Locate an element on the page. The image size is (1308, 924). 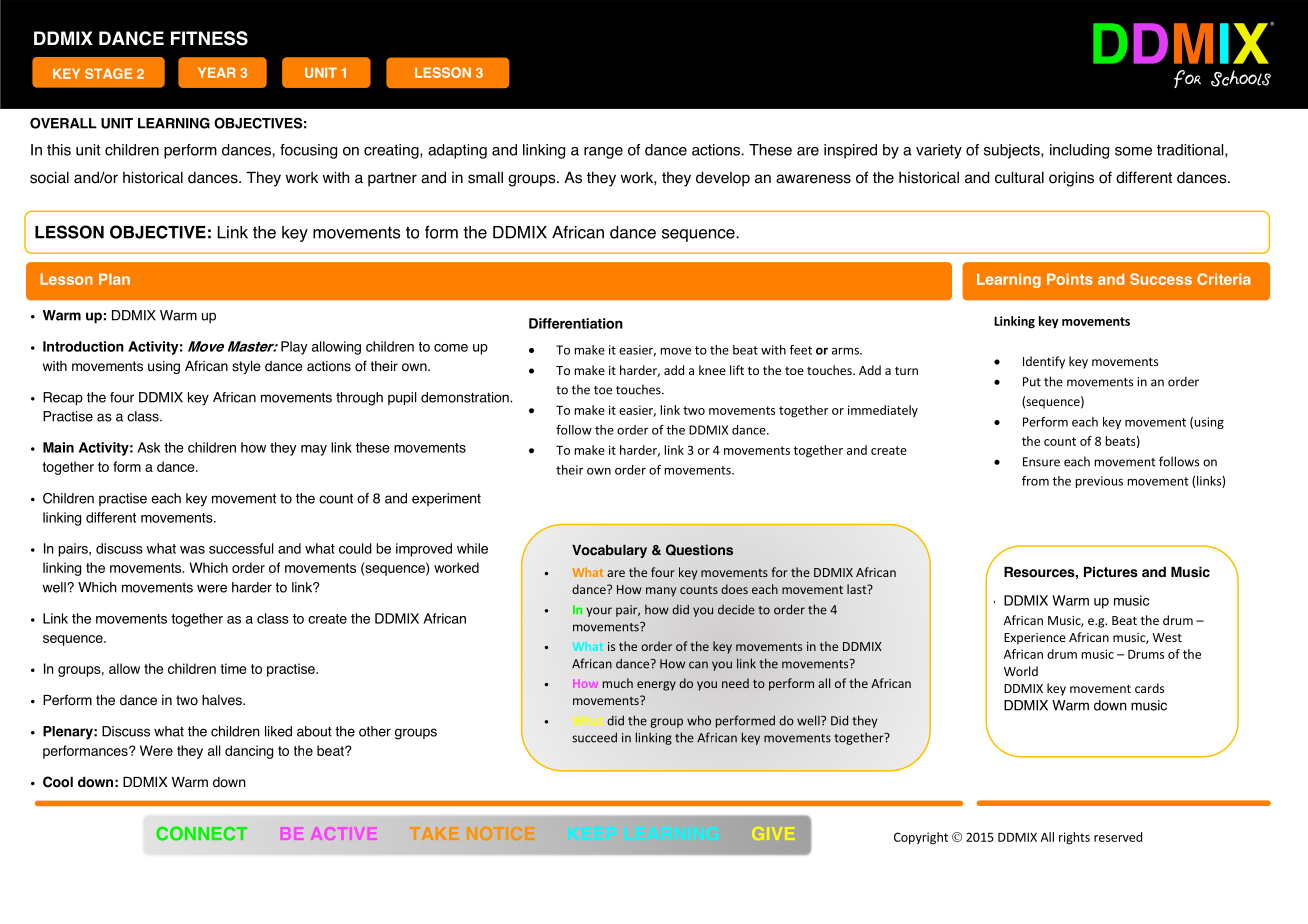
Ensure is located at coordinates (1041, 462).
